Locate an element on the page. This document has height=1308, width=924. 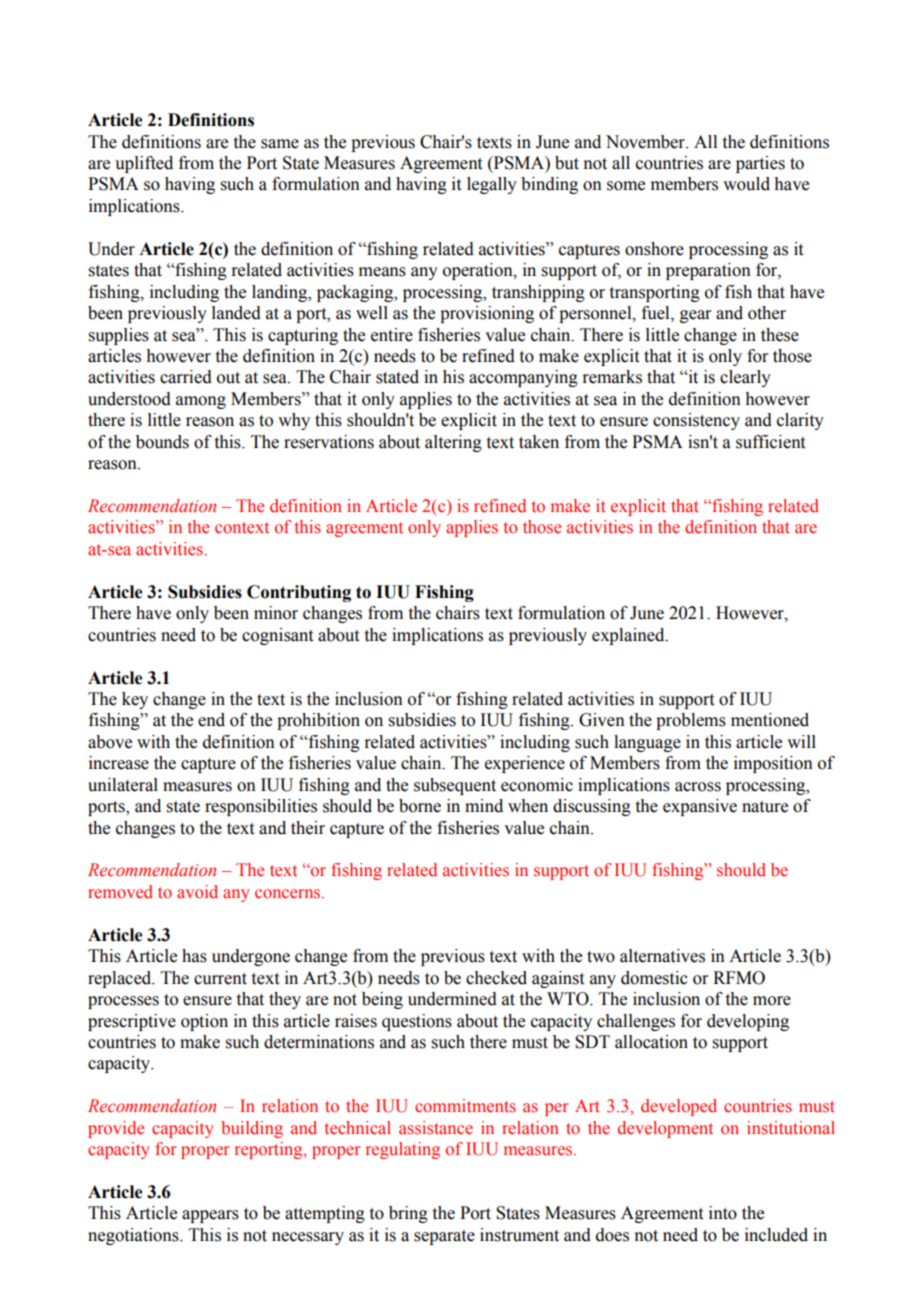
appears is located at coordinates (210, 1216).
